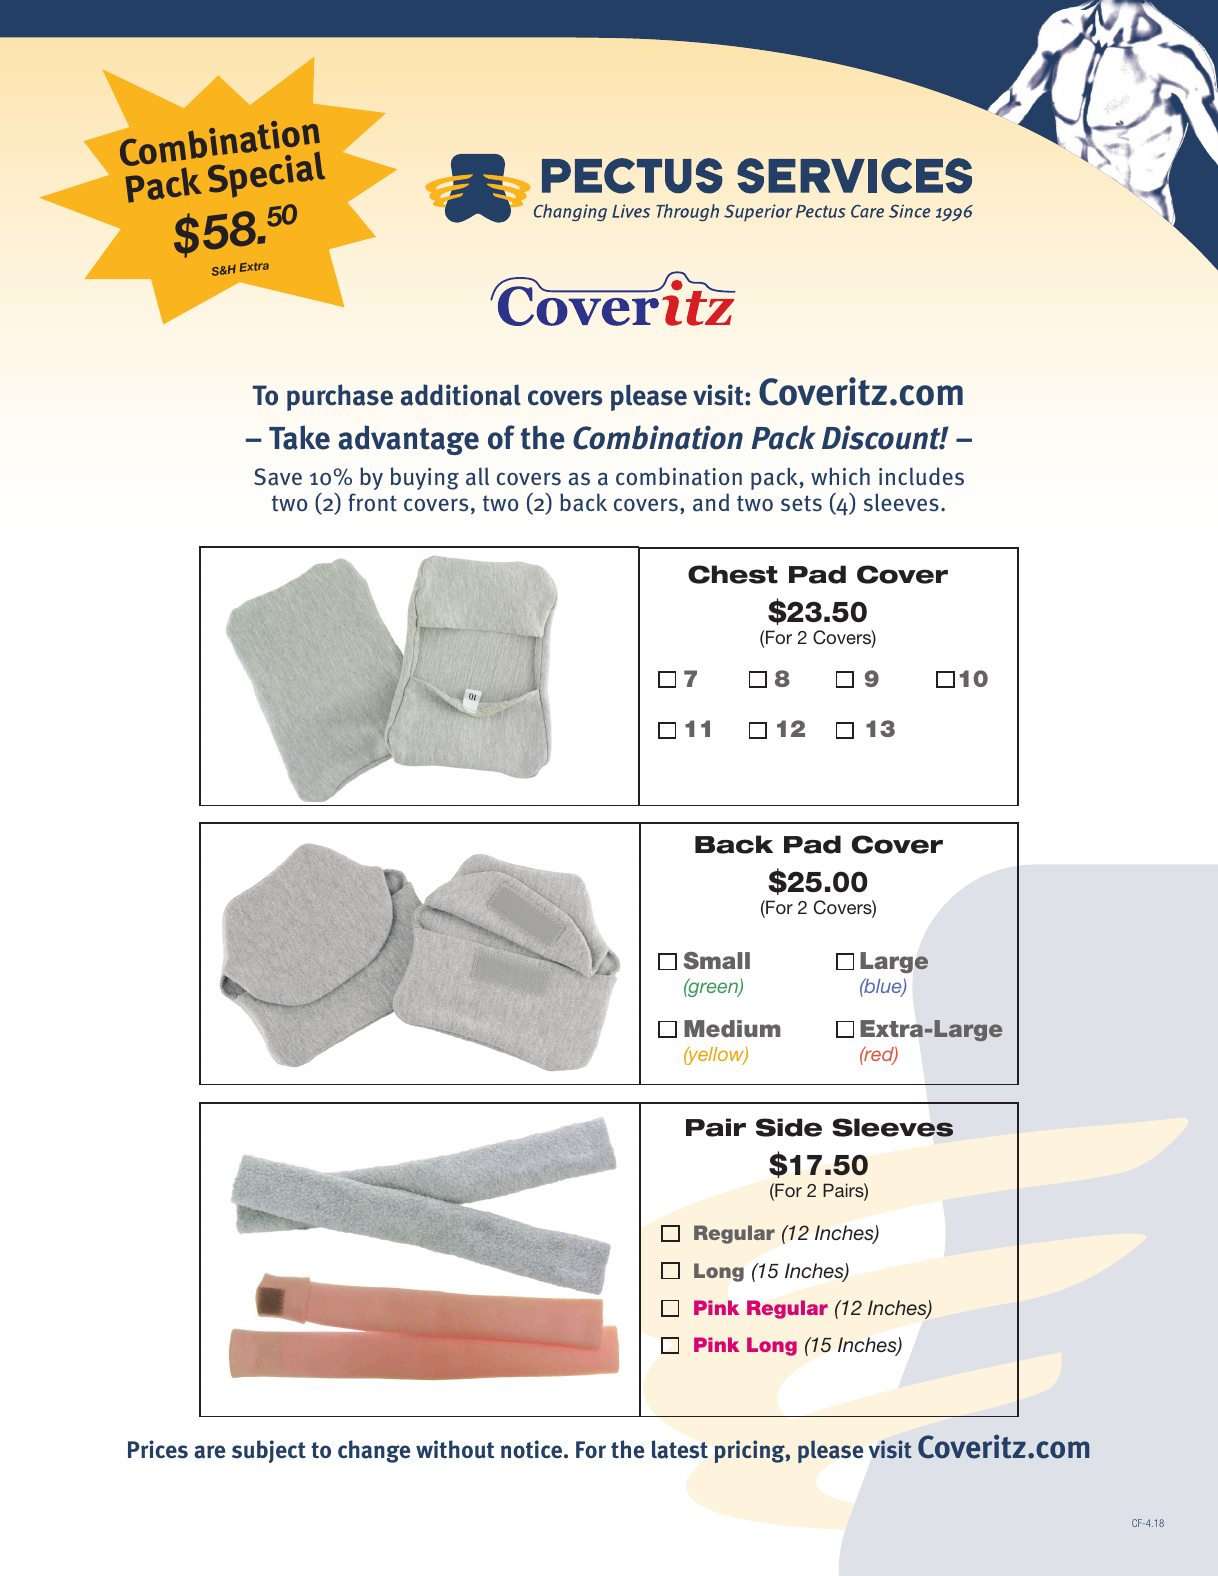  I want to click on which, so click(840, 476).
